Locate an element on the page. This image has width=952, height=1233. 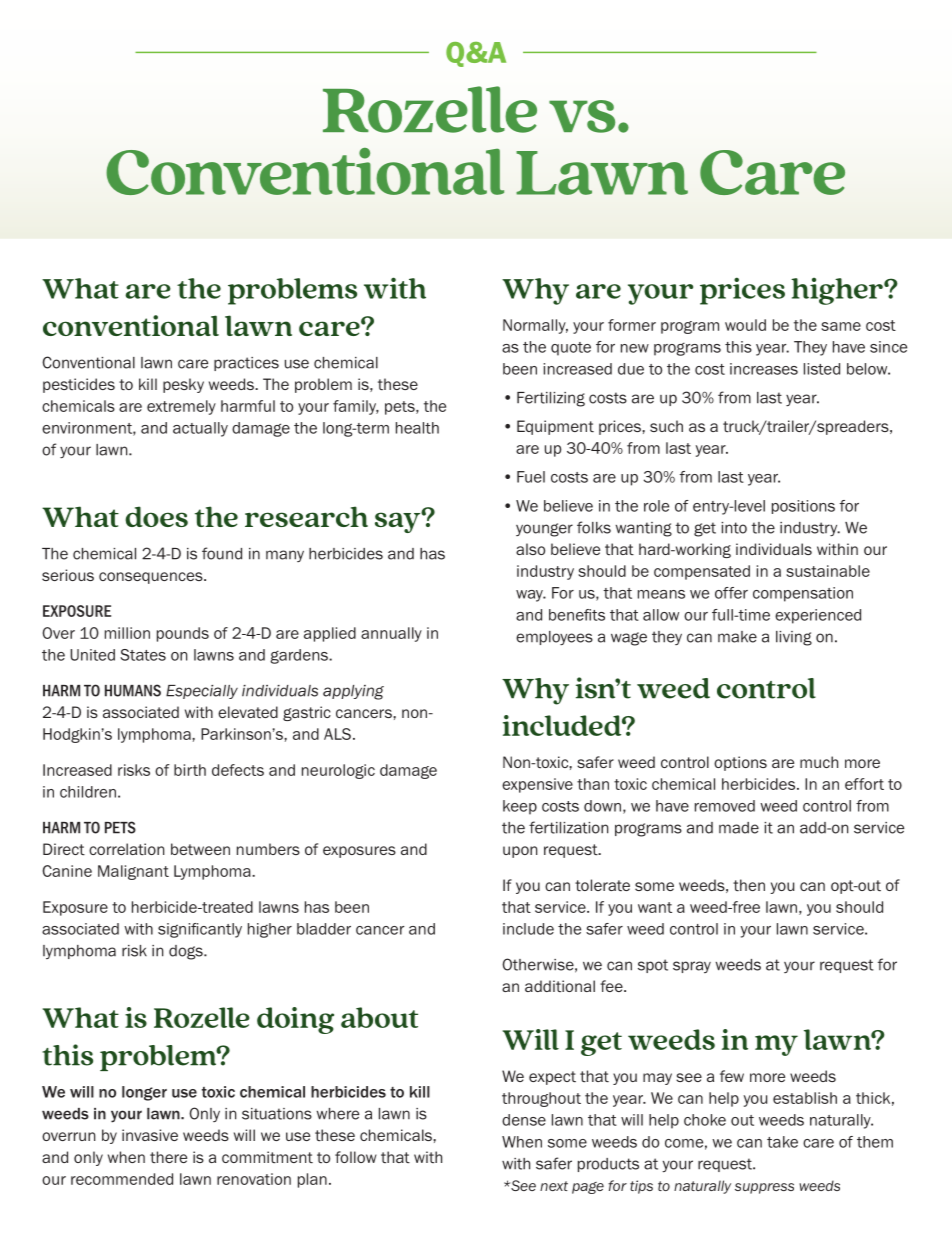
pesky is located at coordinates (183, 385).
